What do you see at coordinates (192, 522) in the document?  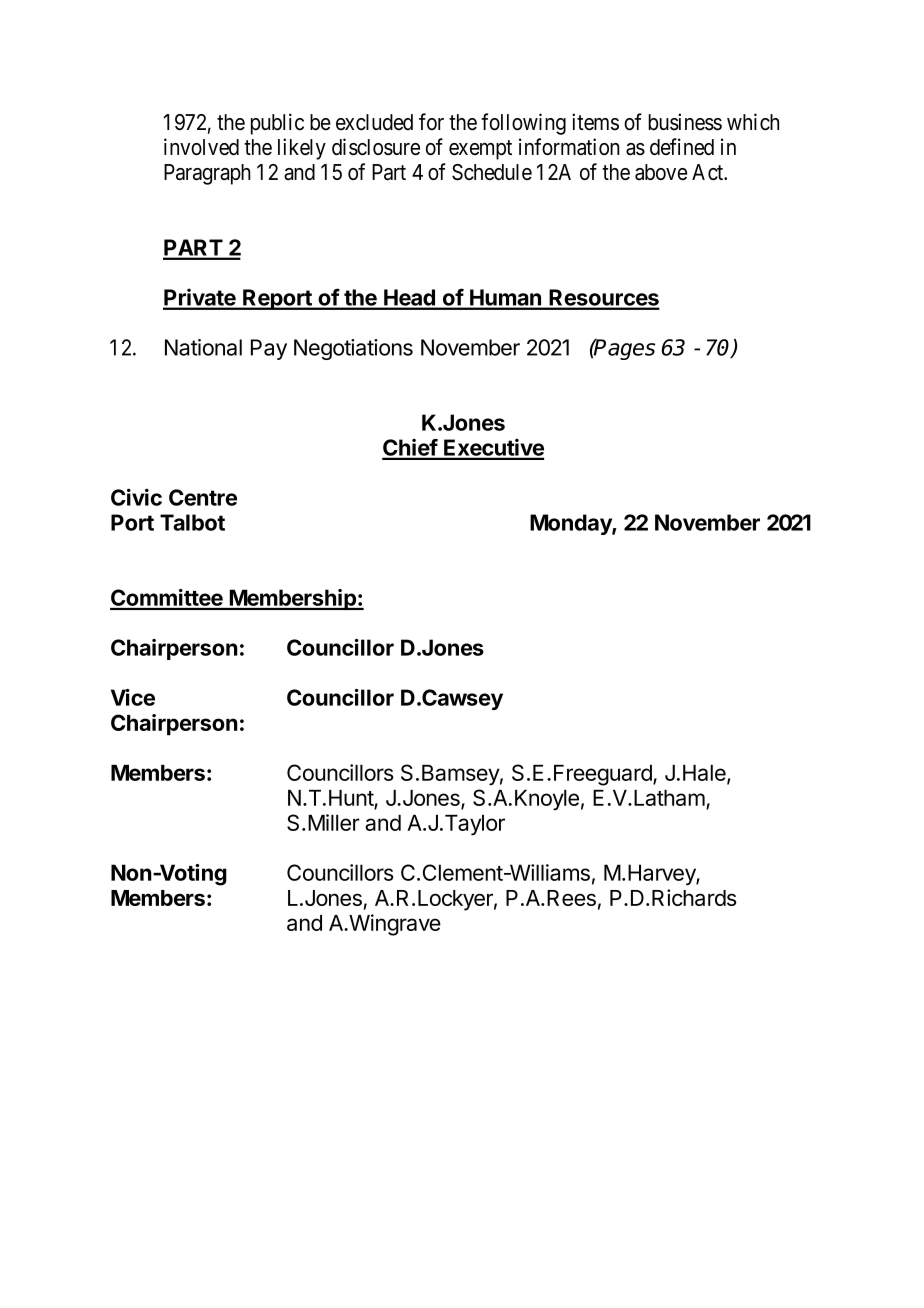 I see `Talbot` at bounding box center [192, 522].
